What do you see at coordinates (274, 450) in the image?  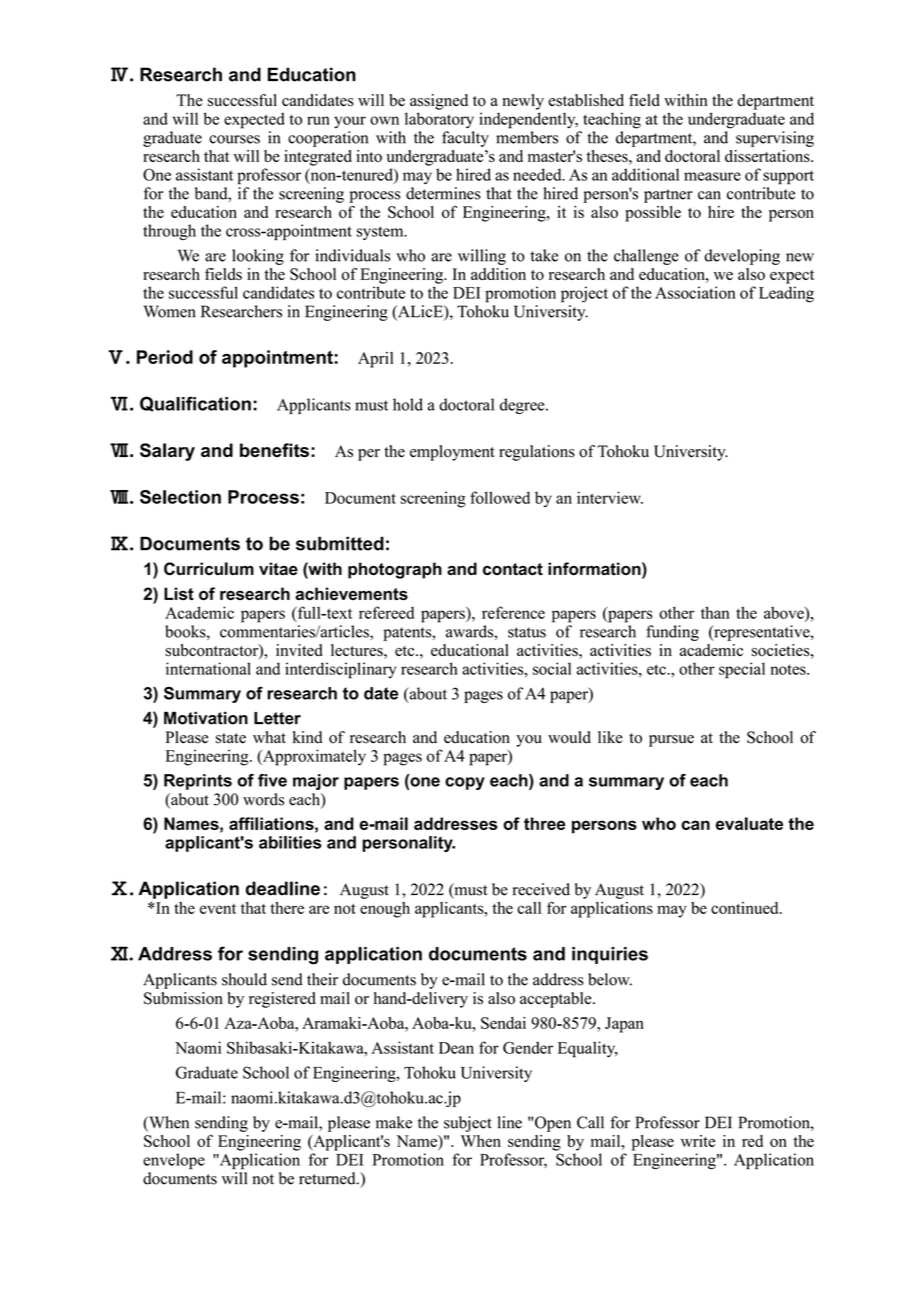 I see `benefits` at bounding box center [274, 450].
